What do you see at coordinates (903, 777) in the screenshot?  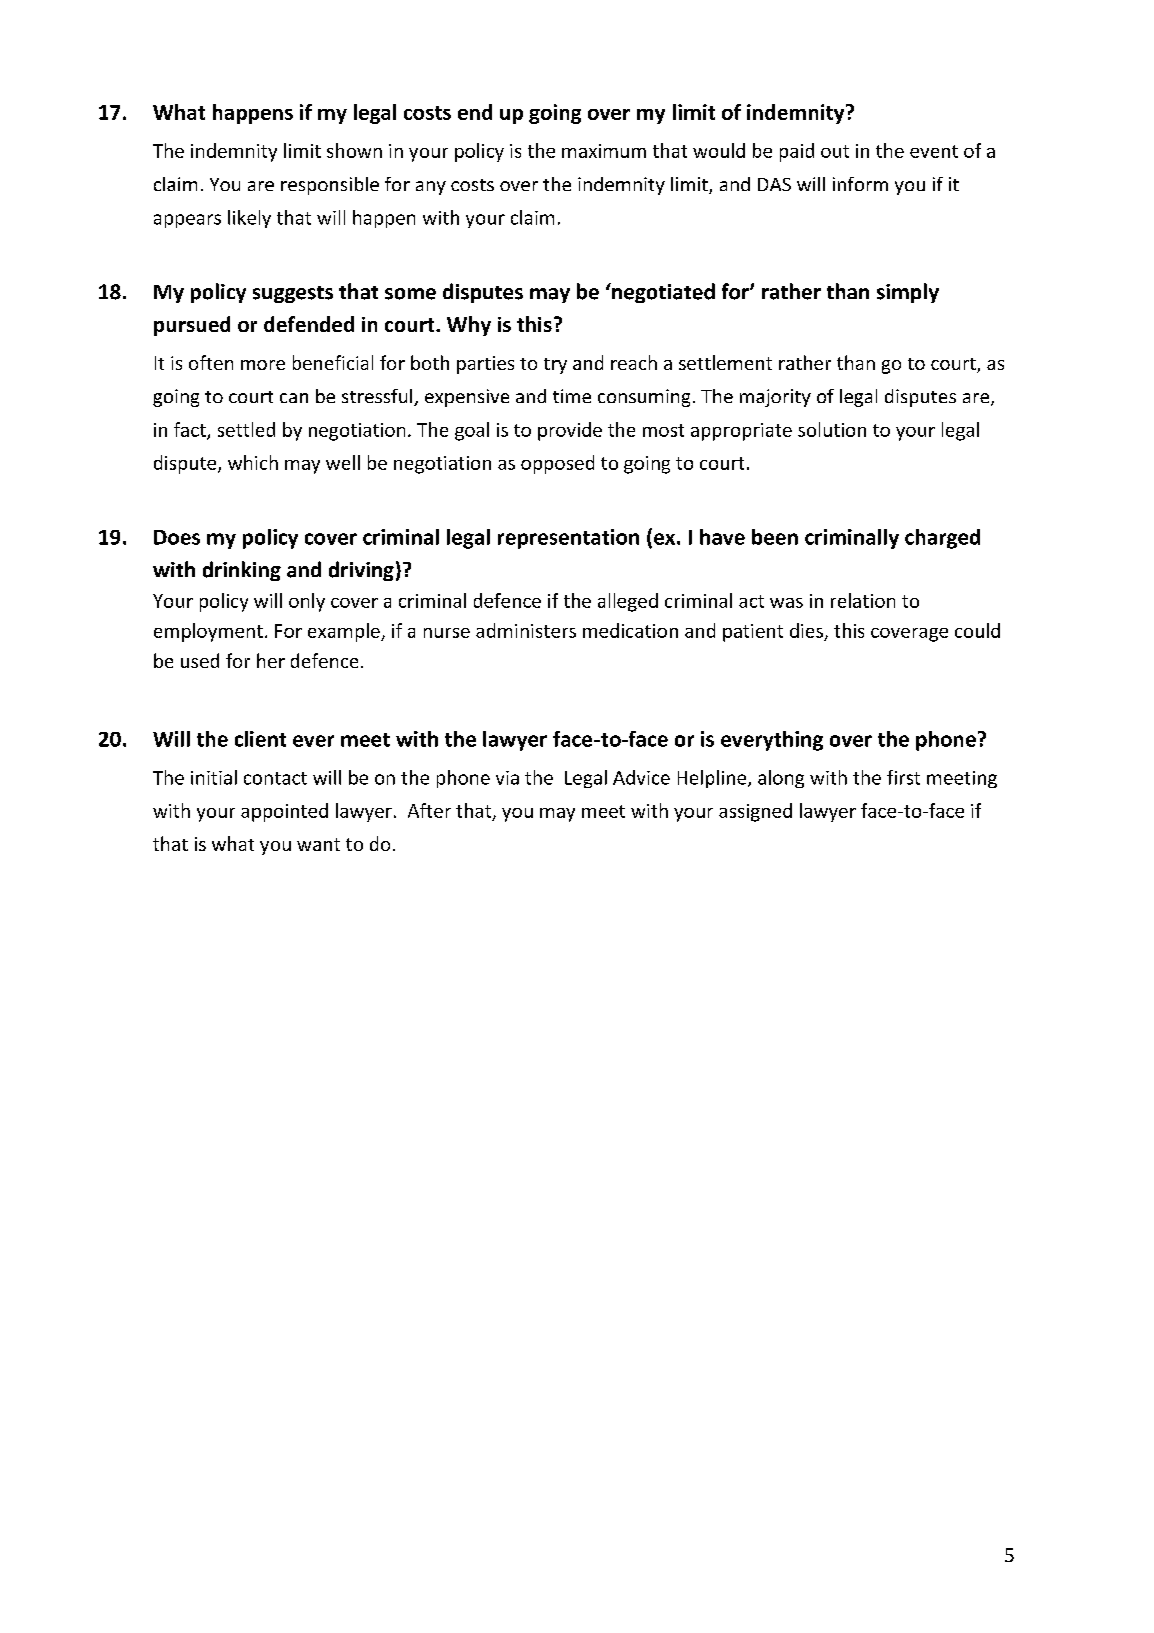 I see `first` at bounding box center [903, 777].
